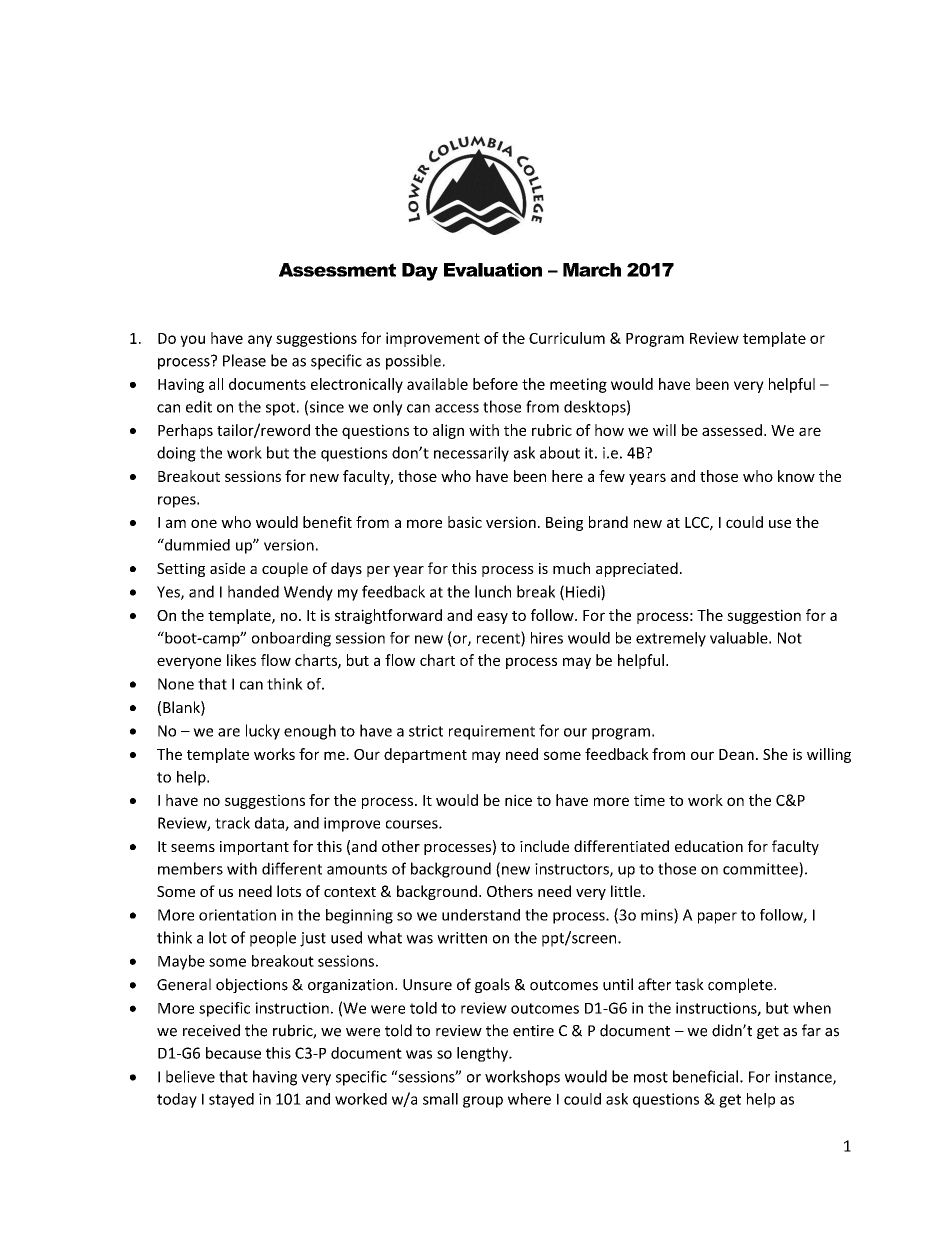 This page has height=1233, width=952. Describe the element at coordinates (709, 846) in the page. I see `education` at that location.
